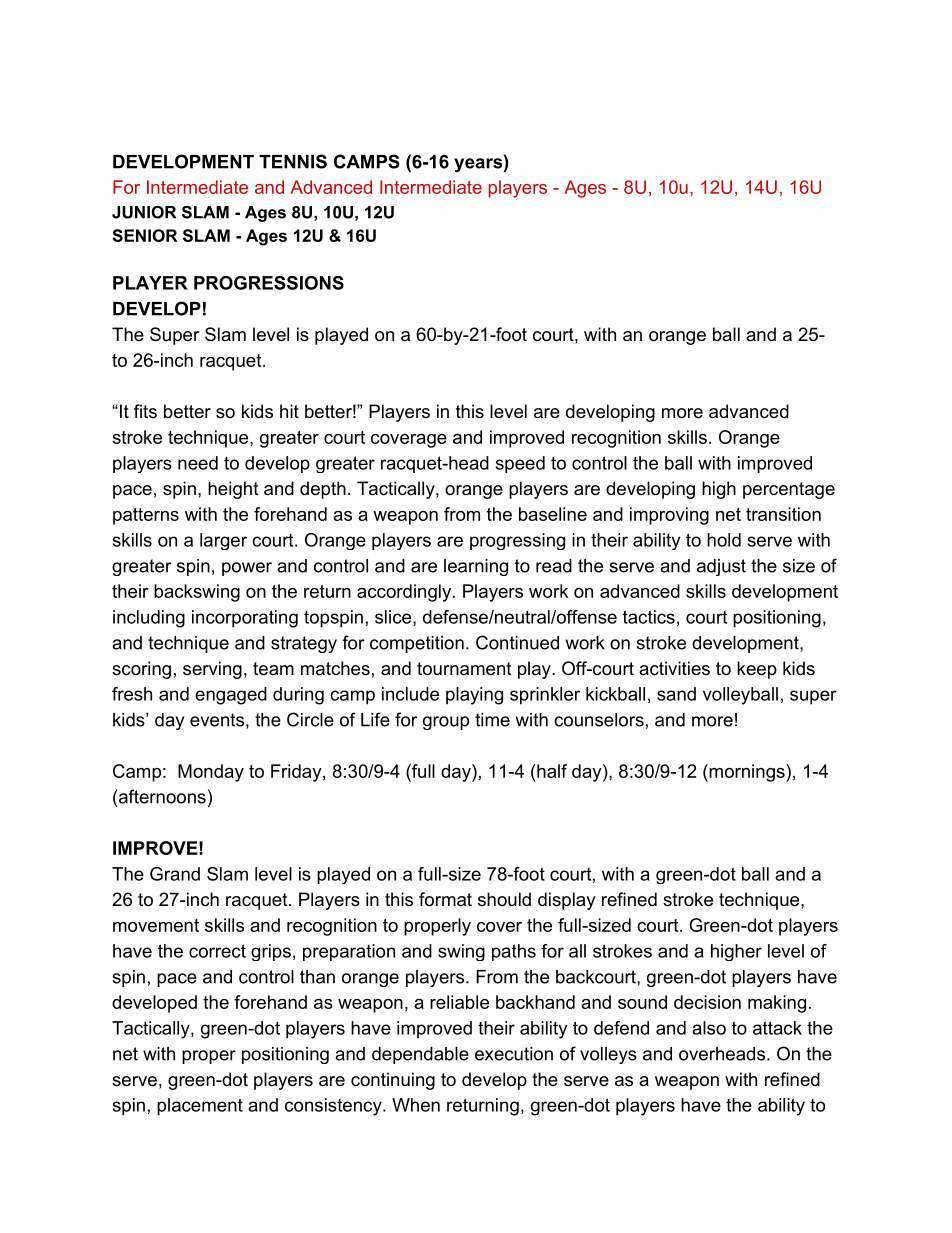  What do you see at coordinates (200, 1107) in the screenshot?
I see `placement` at bounding box center [200, 1107].
